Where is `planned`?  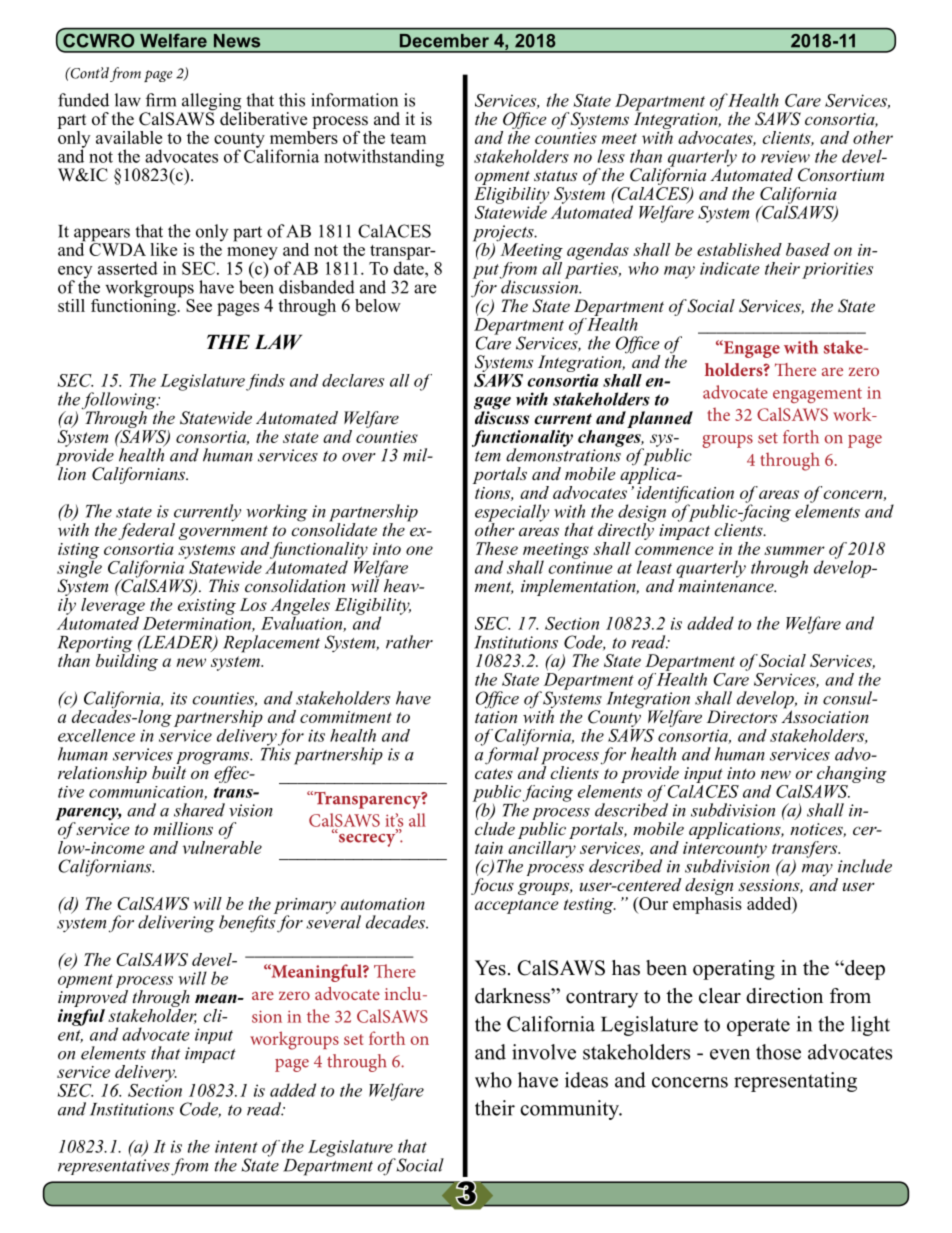
planned is located at coordinates (660, 419).
